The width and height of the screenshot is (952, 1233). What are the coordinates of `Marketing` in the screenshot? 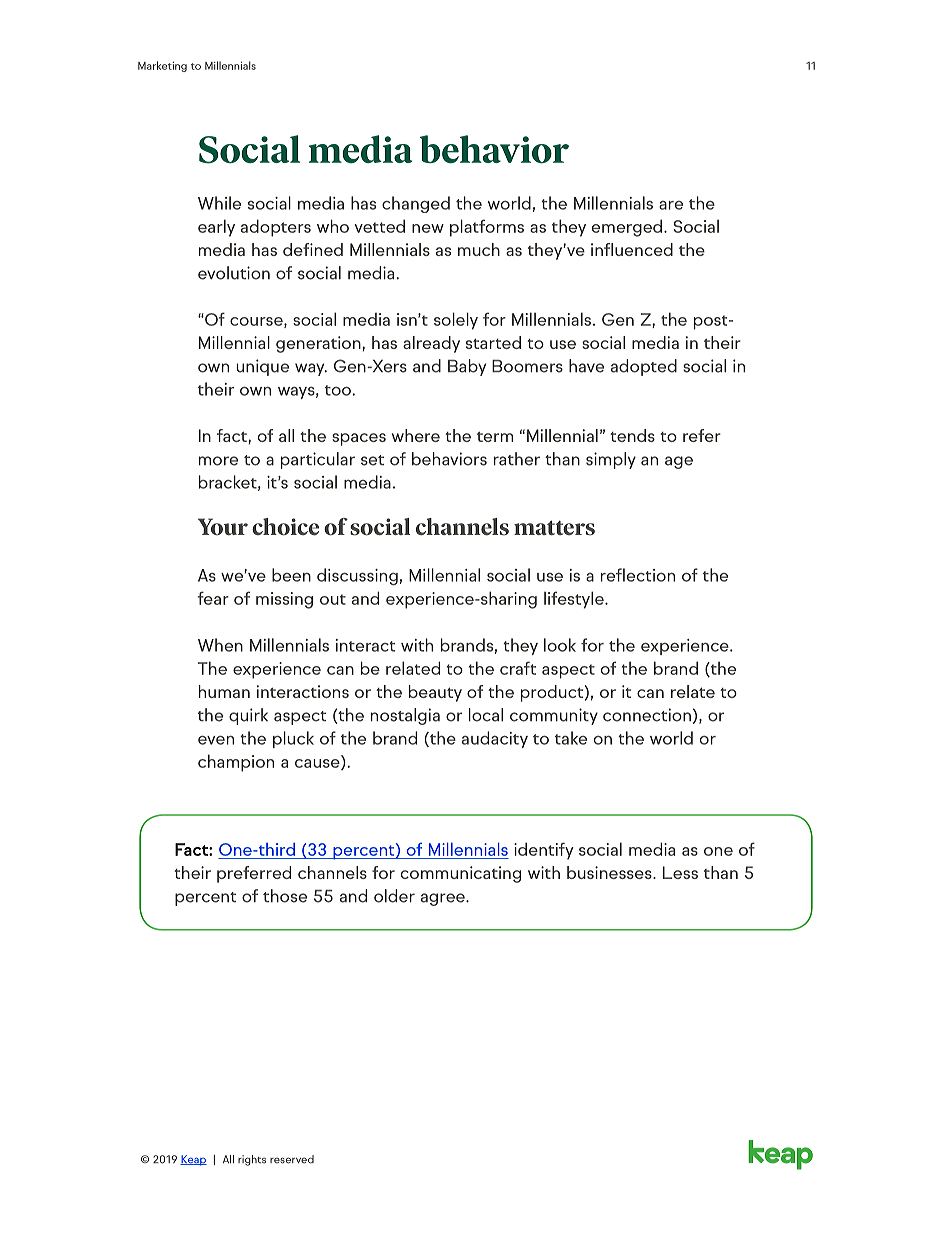 It's located at (162, 66).
